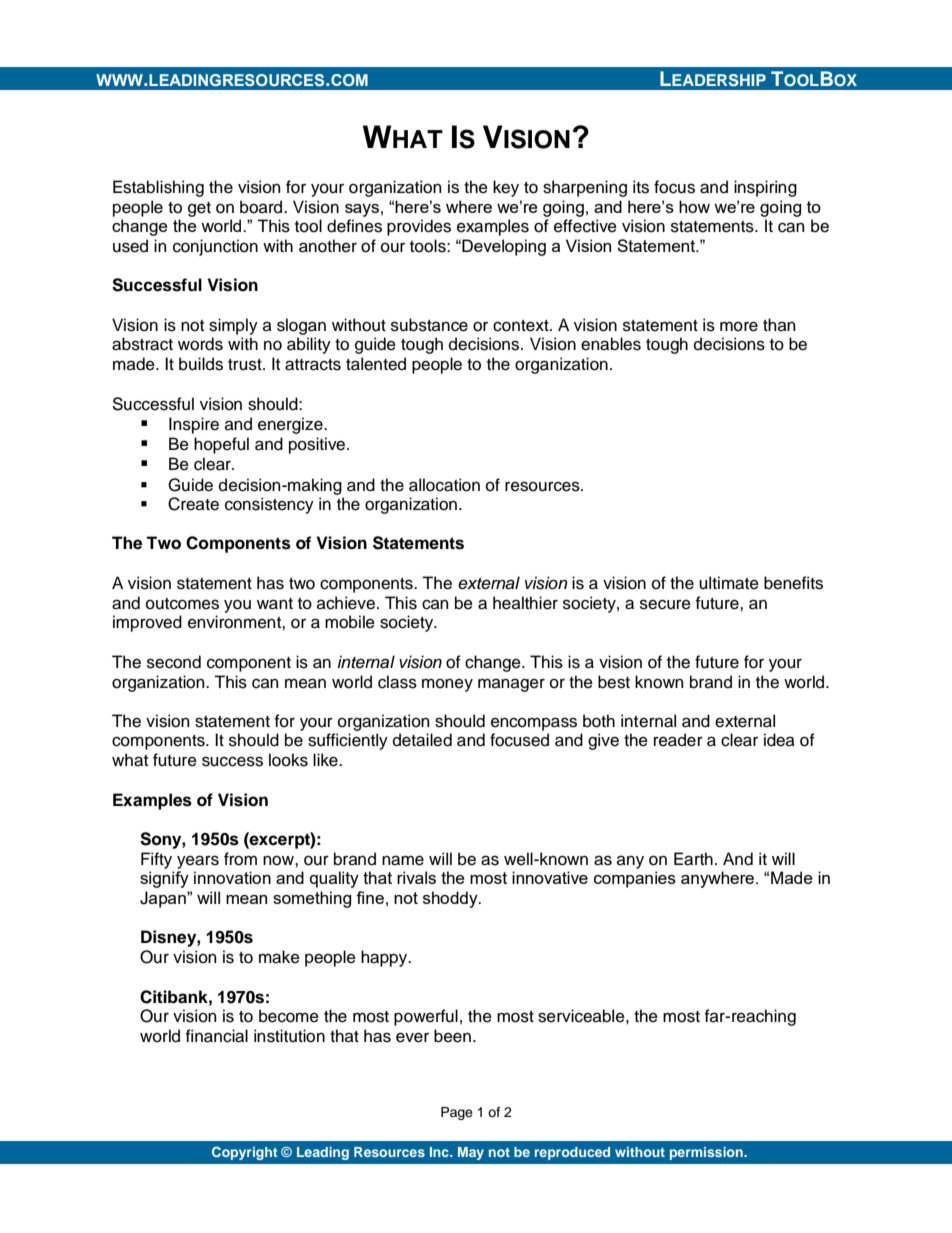 The image size is (952, 1233). Describe the element at coordinates (678, 740) in the screenshot. I see `reader` at that location.
